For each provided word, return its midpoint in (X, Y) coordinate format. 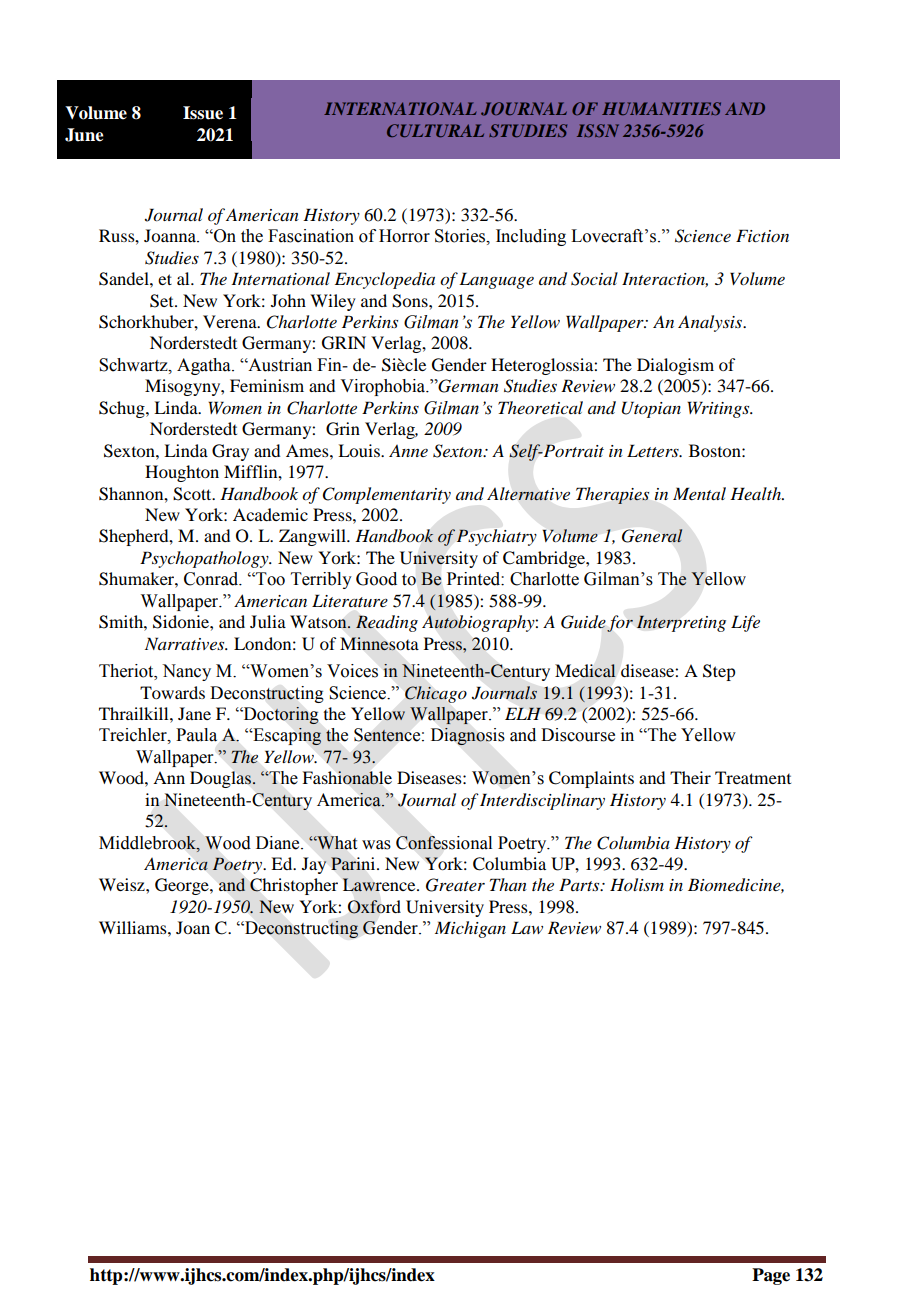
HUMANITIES (661, 108)
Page (771, 1276)
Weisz (123, 884)
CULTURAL (435, 130)
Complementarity (387, 495)
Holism (637, 884)
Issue (203, 113)
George (183, 886)
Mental (699, 493)
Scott (193, 494)
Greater (455, 885)
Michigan (470, 929)
